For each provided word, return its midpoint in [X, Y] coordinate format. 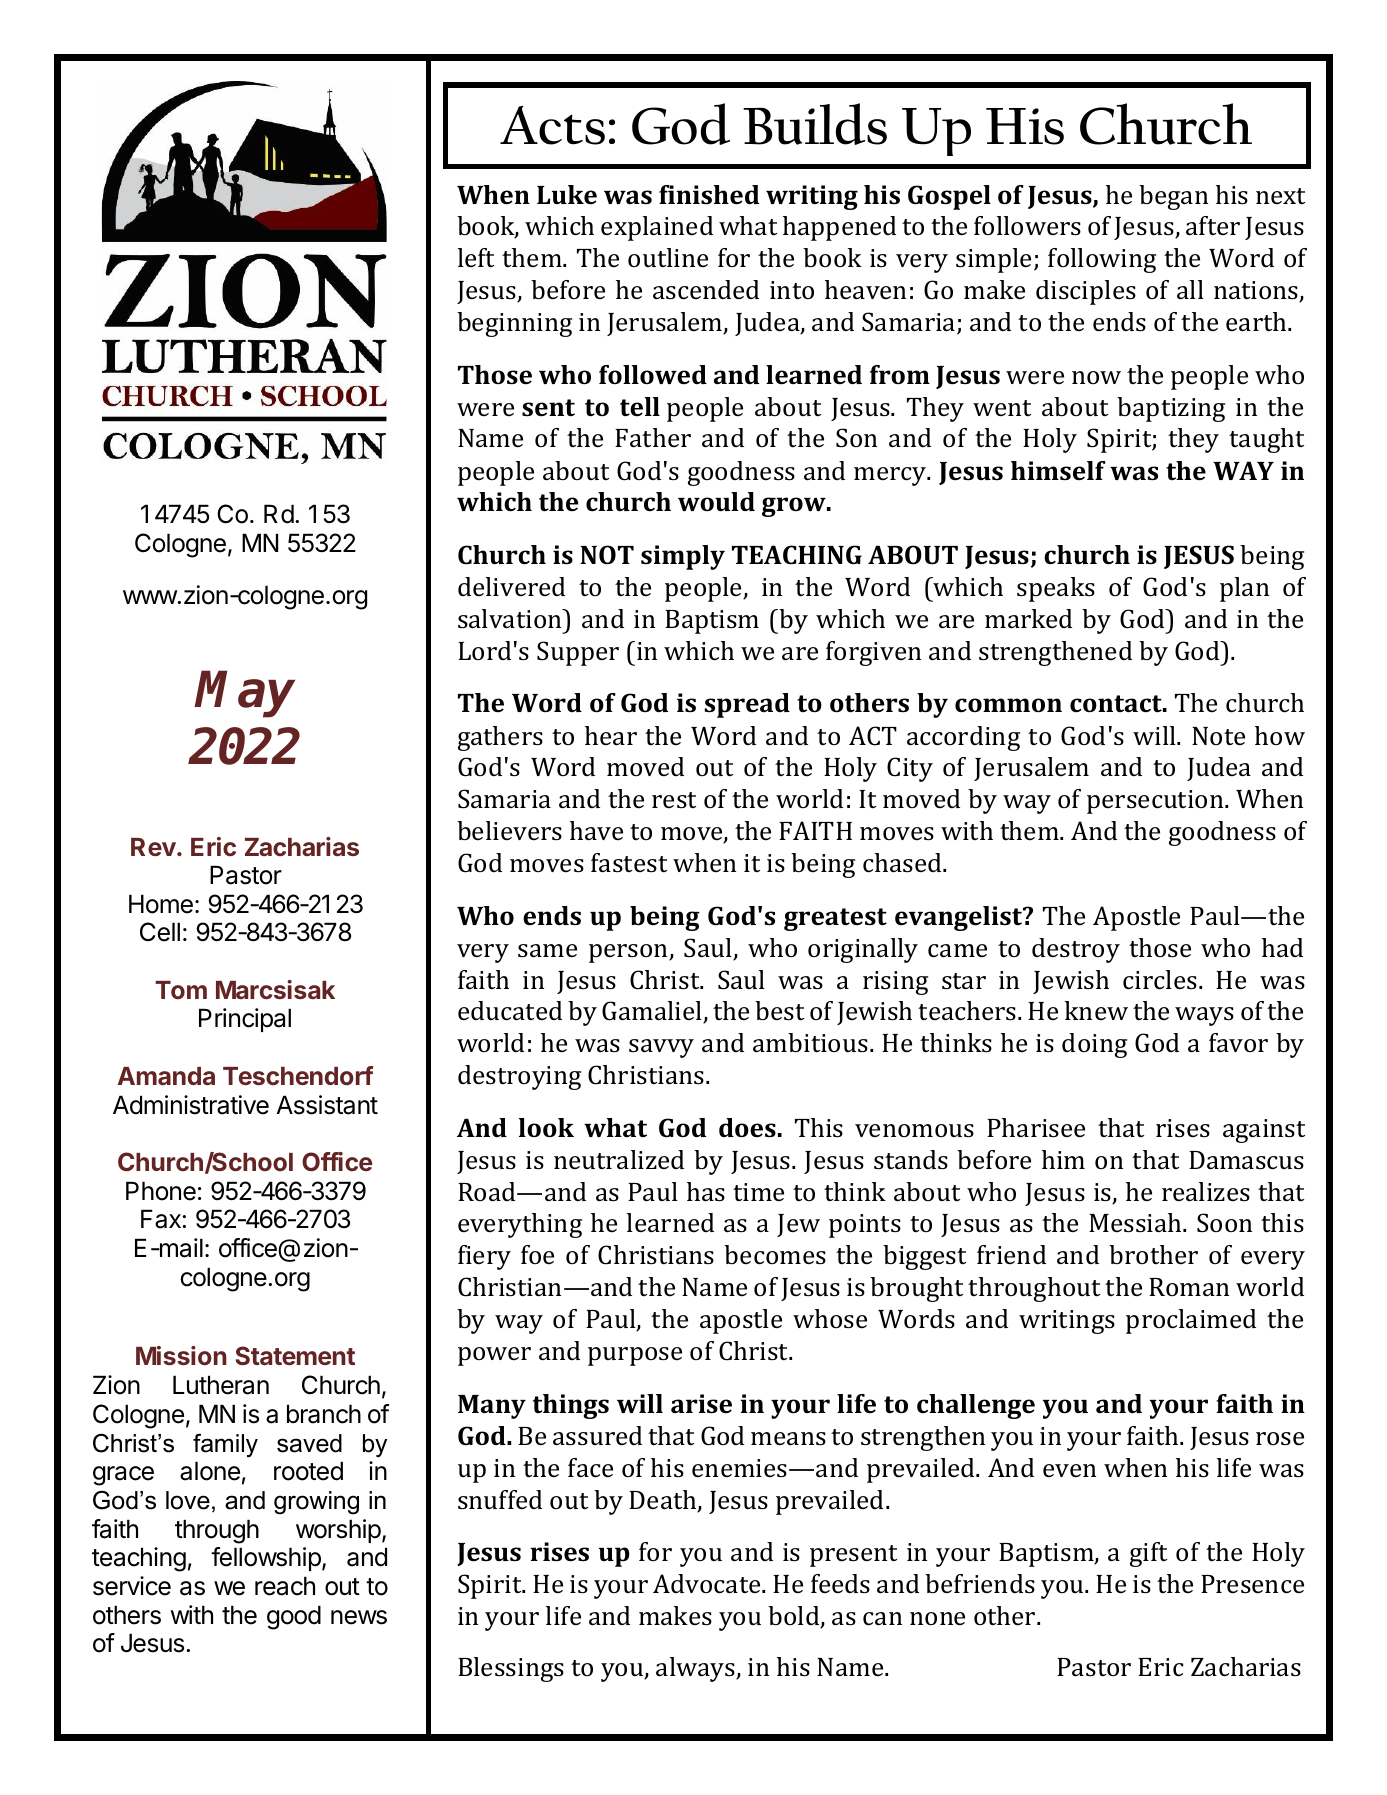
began [1173, 197]
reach [285, 1586]
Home [161, 904]
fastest [629, 863]
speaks [1056, 589]
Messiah [1136, 1223]
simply [683, 557]
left [476, 257]
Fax [162, 1219]
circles [1160, 980]
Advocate [708, 1584]
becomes [775, 1255]
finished [709, 195]
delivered [511, 586]
